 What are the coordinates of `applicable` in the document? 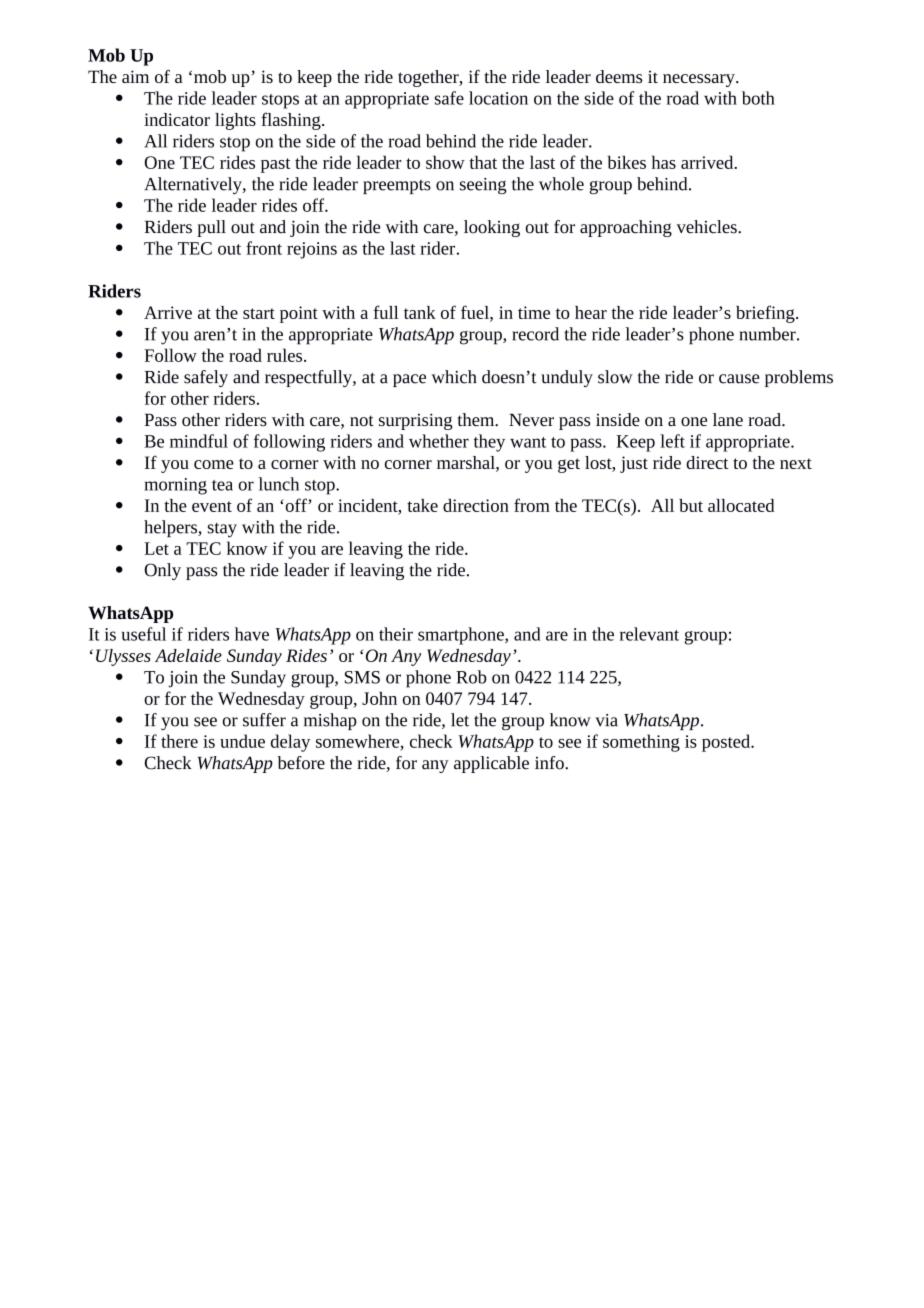 It's located at (491, 764).
